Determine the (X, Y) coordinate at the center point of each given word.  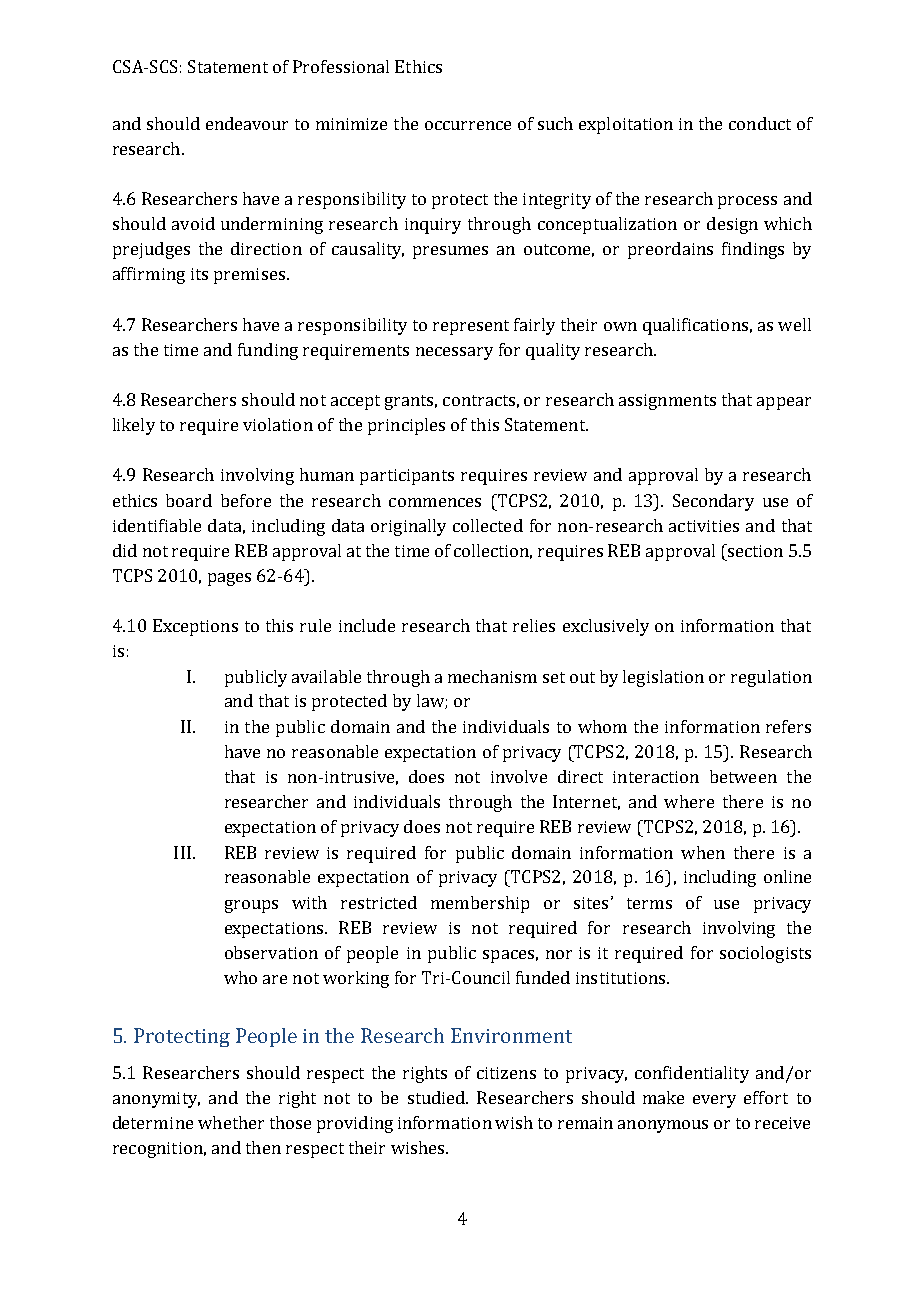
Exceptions (195, 627)
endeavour (247, 123)
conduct (760, 123)
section (754, 550)
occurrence (468, 125)
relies (534, 625)
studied (438, 1097)
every (714, 1101)
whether (231, 1122)
